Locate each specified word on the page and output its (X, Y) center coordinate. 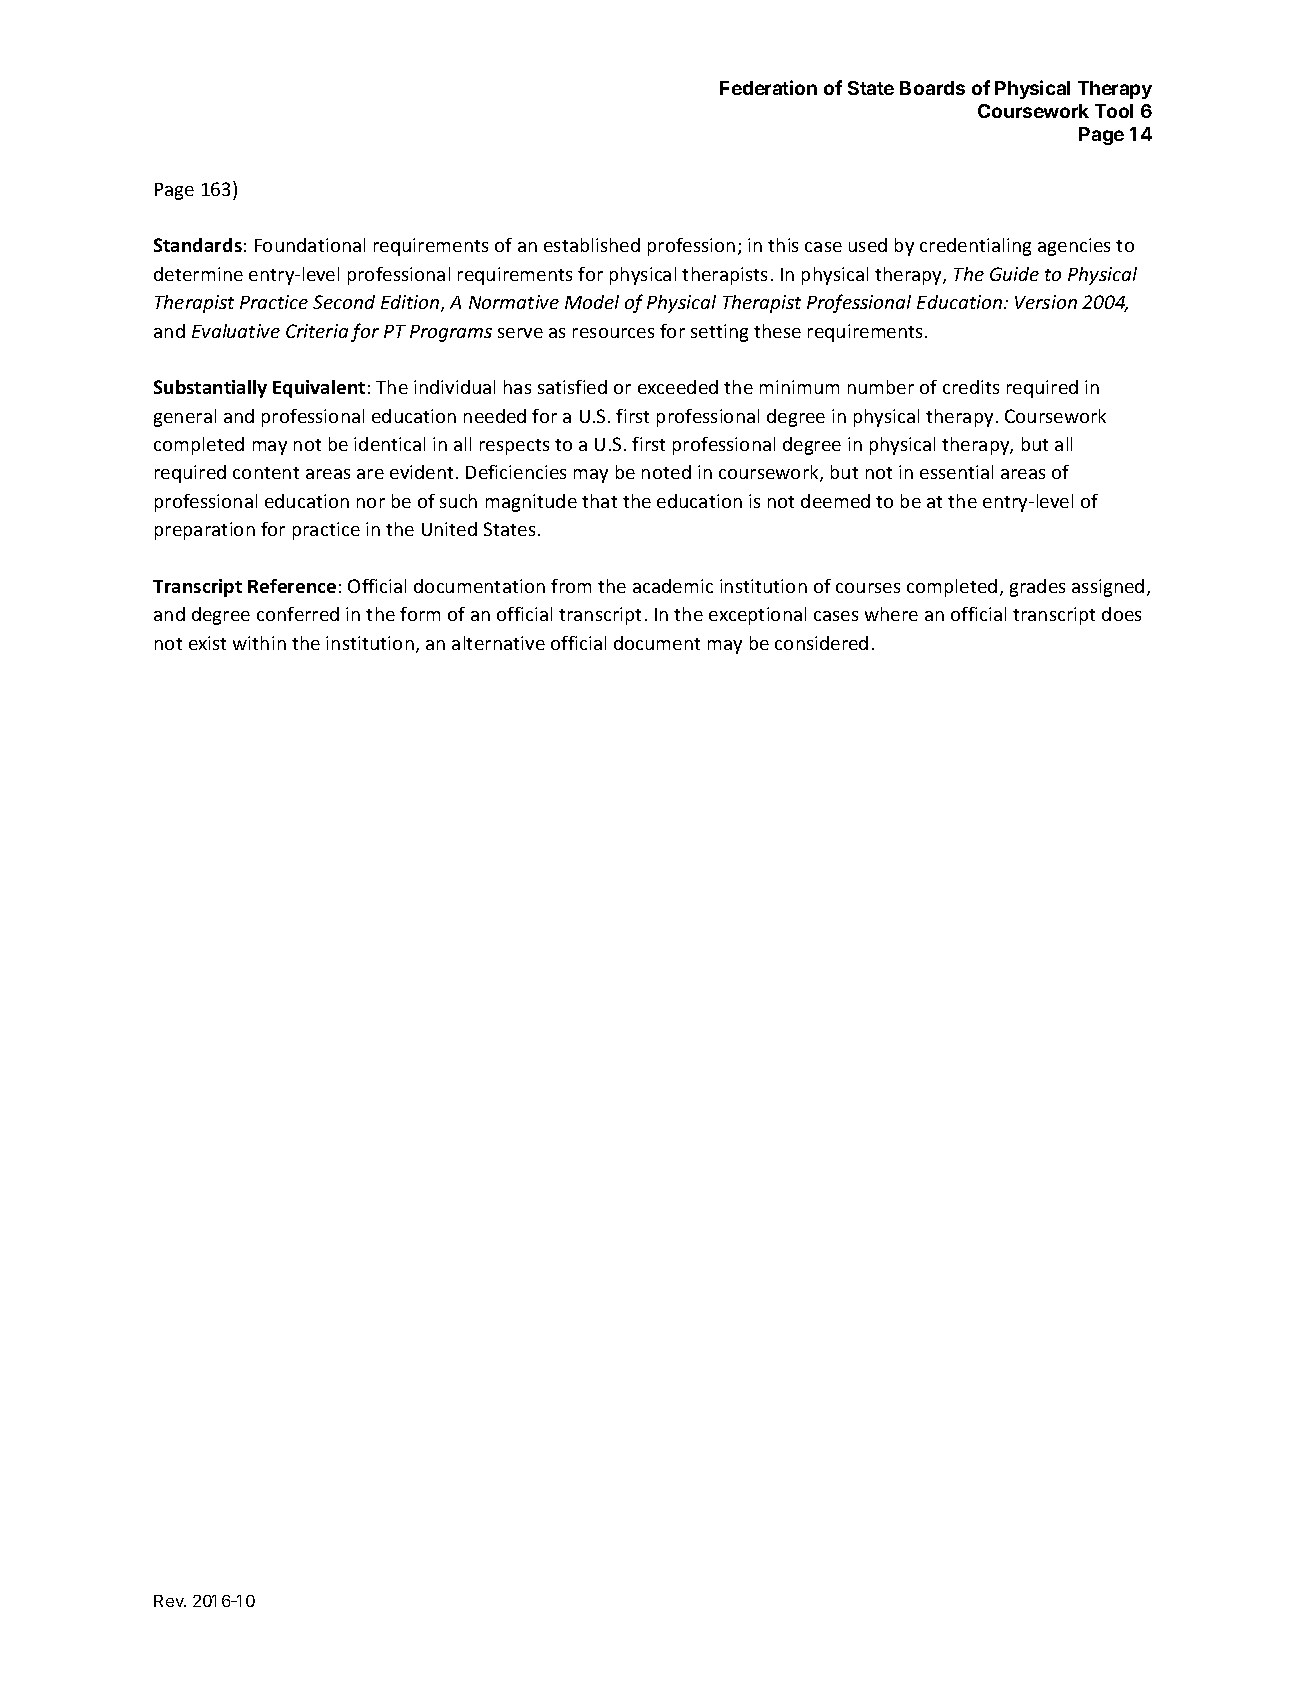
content (266, 473)
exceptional (757, 616)
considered (821, 643)
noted (666, 472)
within (259, 643)
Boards (932, 88)
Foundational (310, 245)
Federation (768, 87)
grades (1037, 588)
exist (207, 643)
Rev (170, 1601)
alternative (498, 643)
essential (956, 472)
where (891, 614)
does (1121, 614)
